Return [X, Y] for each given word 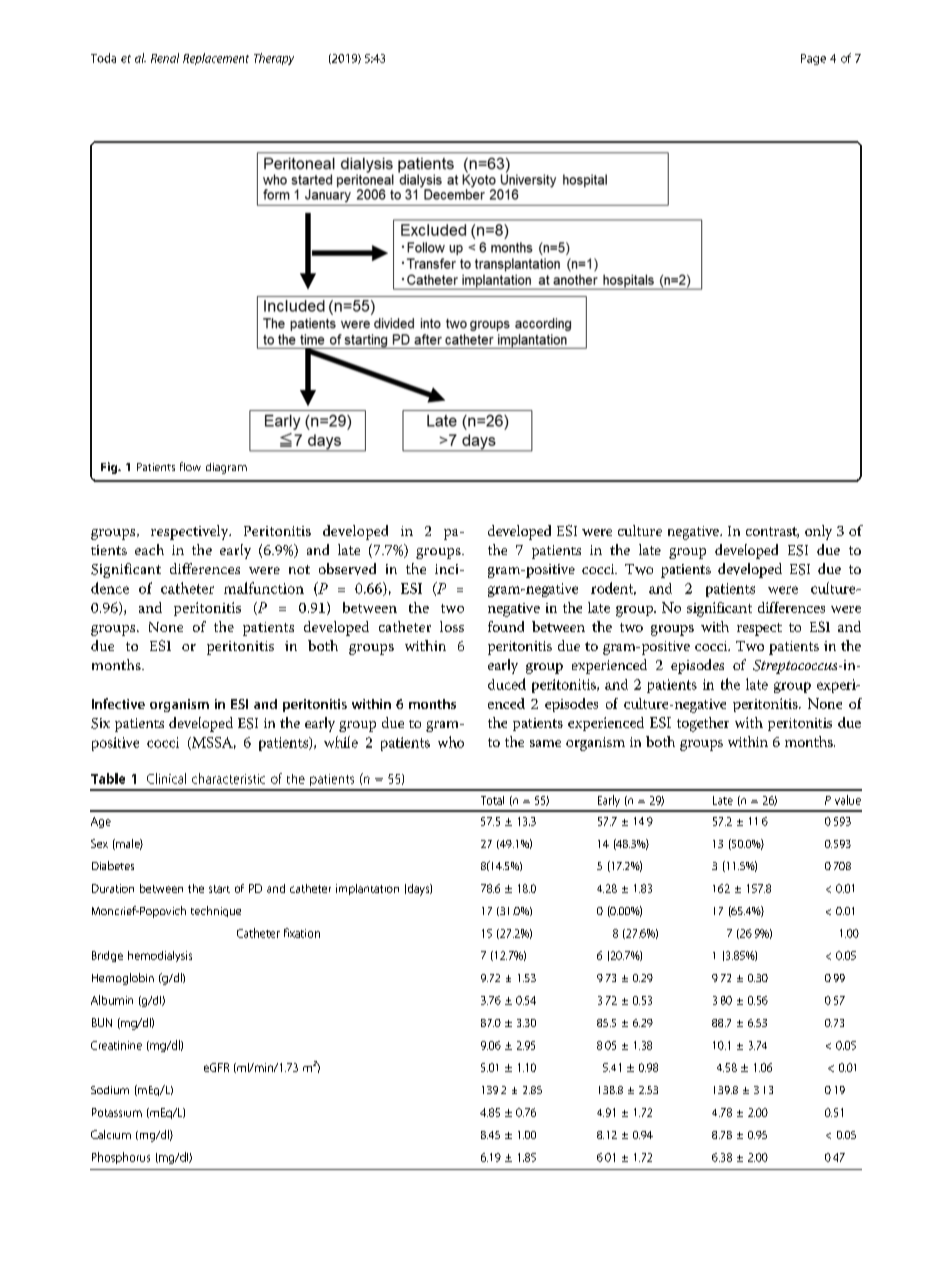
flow [190, 466]
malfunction [264, 588]
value [848, 800]
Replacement [216, 59]
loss [452, 626]
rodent [613, 588]
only [818, 532]
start [219, 889]
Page [813, 59]
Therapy [274, 59]
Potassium [117, 1112]
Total [492, 800]
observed [347, 569]
